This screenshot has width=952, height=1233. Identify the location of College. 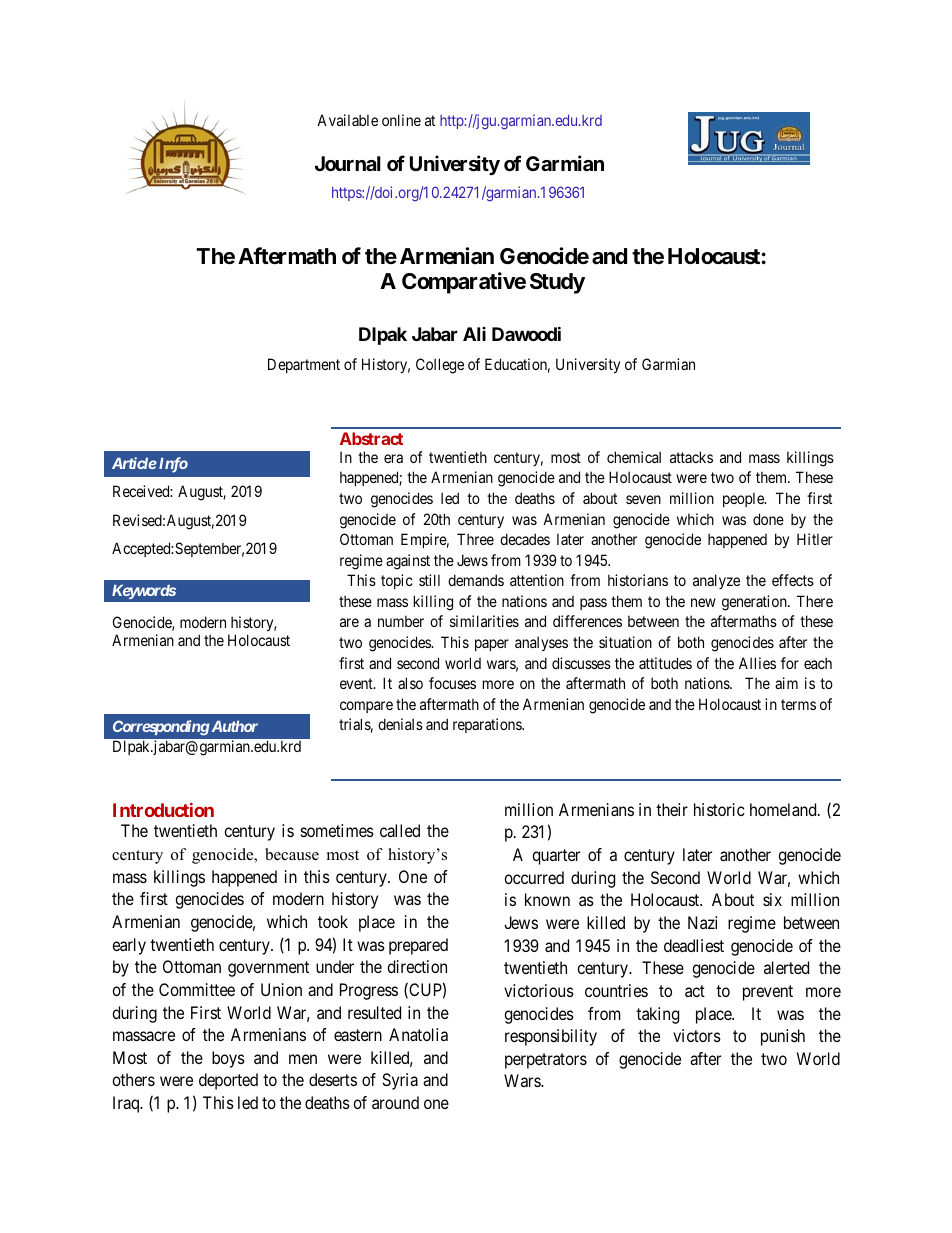
(440, 366).
